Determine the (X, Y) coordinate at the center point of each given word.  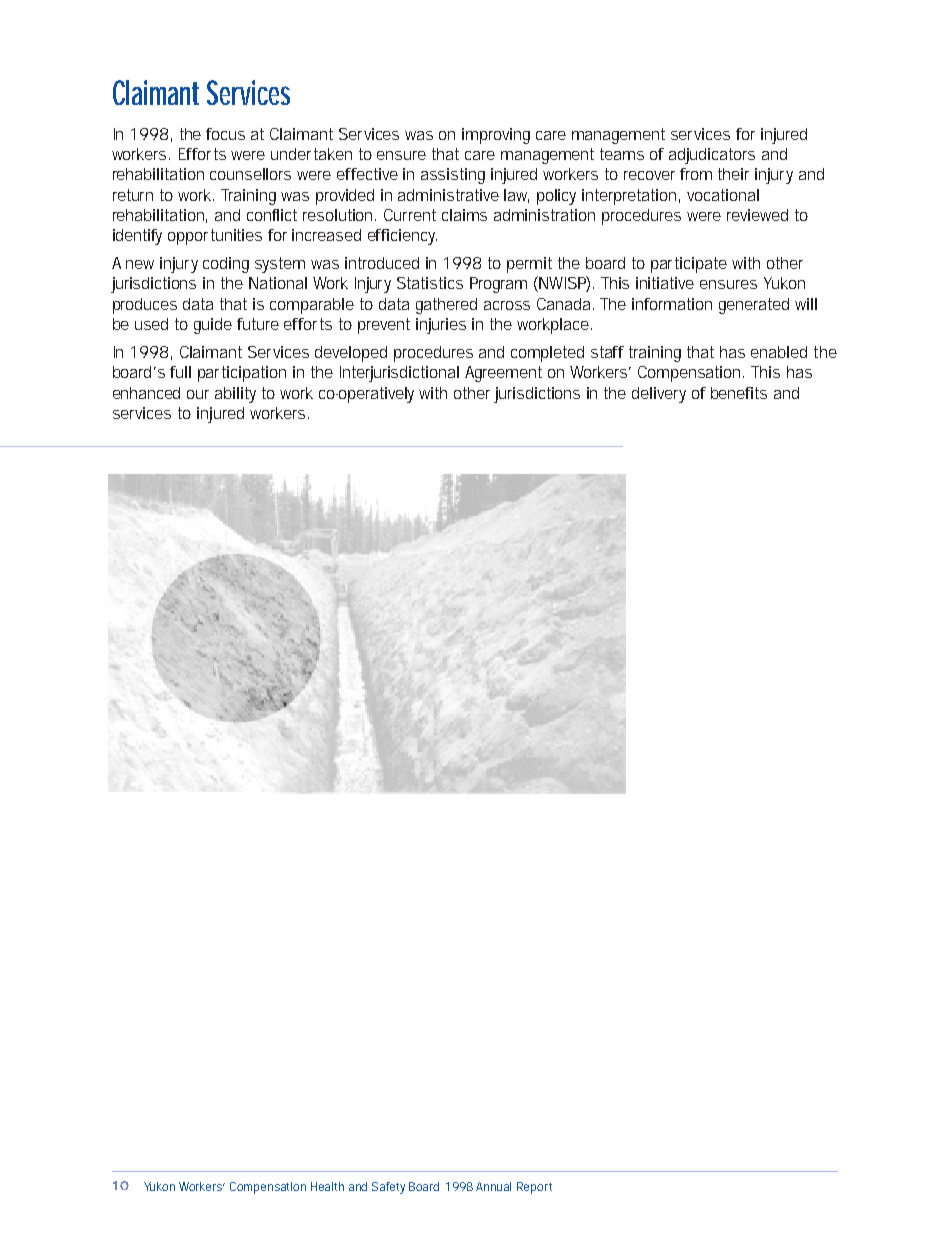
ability (235, 395)
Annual (493, 1186)
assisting (453, 176)
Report (534, 1188)
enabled (779, 352)
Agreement (503, 374)
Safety (388, 1188)
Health (327, 1186)
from (696, 174)
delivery (659, 395)
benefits (739, 393)
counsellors (250, 174)
